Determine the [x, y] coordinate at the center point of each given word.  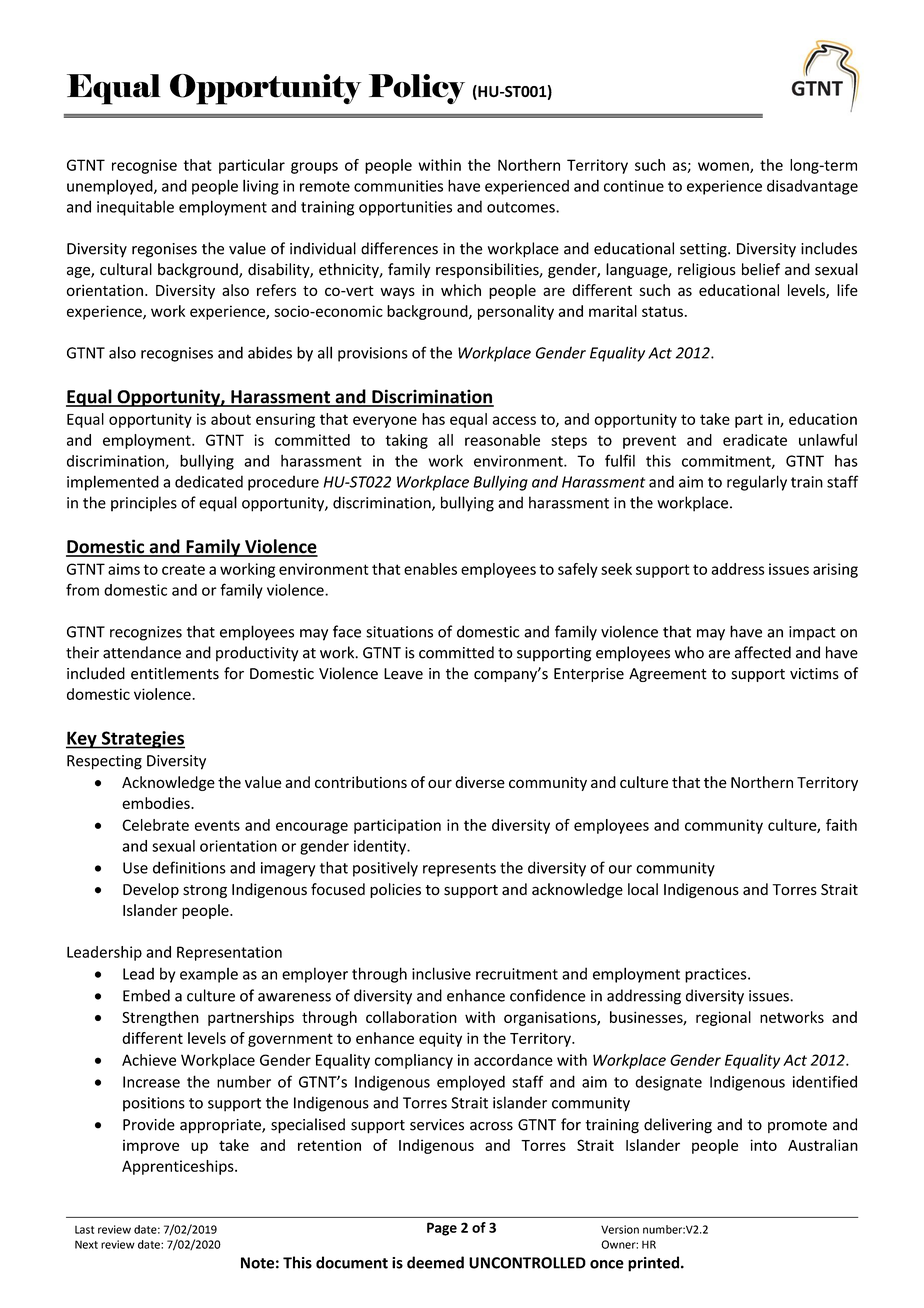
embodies [157, 803]
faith [841, 825]
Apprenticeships [179, 1167]
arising [835, 570]
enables [430, 569]
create [183, 569]
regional [723, 1018]
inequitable [135, 208]
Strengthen [160, 1018]
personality [516, 312]
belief [761, 269]
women [724, 167]
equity [440, 1039]
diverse [480, 782]
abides [270, 352]
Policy [417, 89]
